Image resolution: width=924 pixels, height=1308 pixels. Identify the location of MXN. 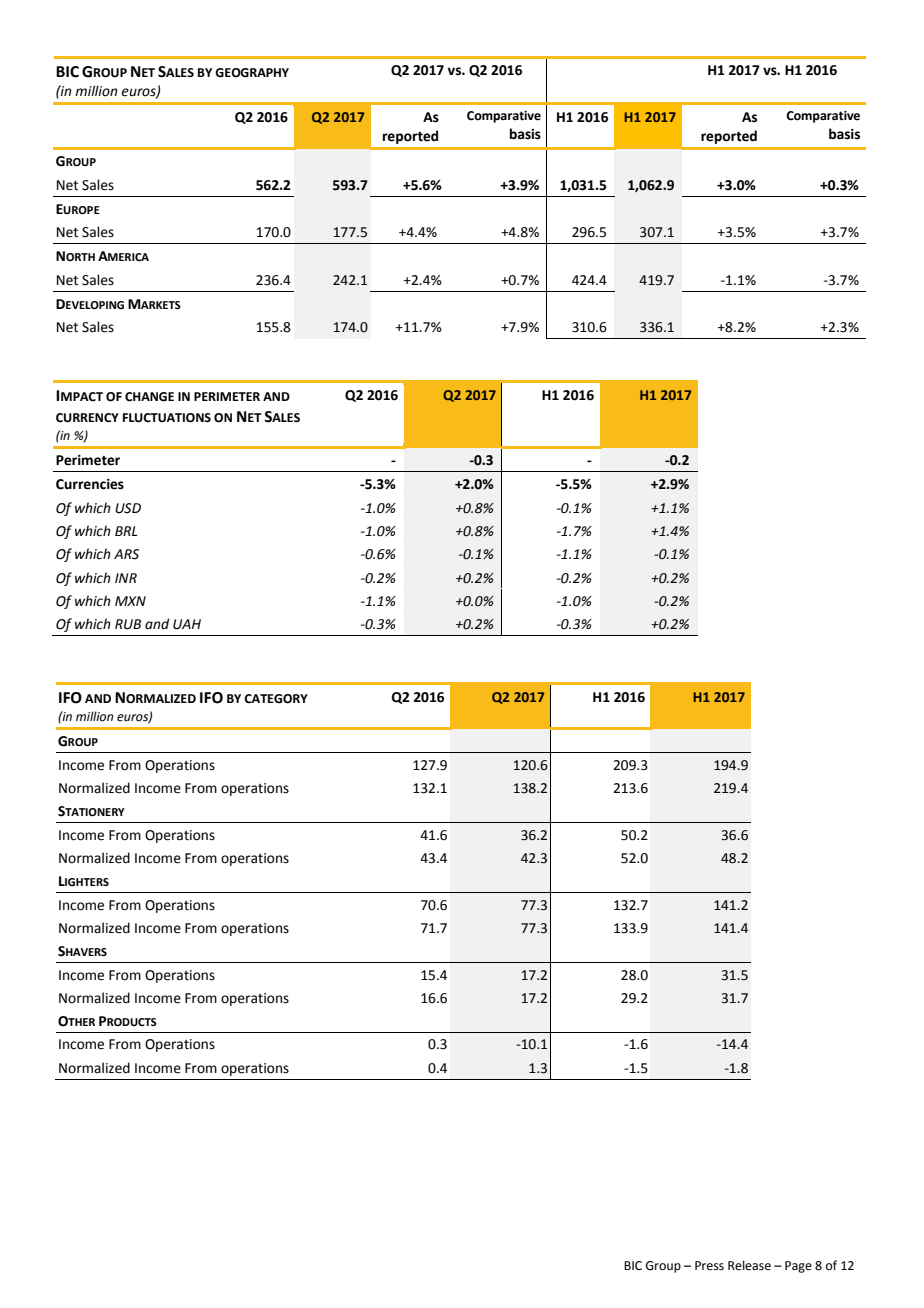
(130, 601).
